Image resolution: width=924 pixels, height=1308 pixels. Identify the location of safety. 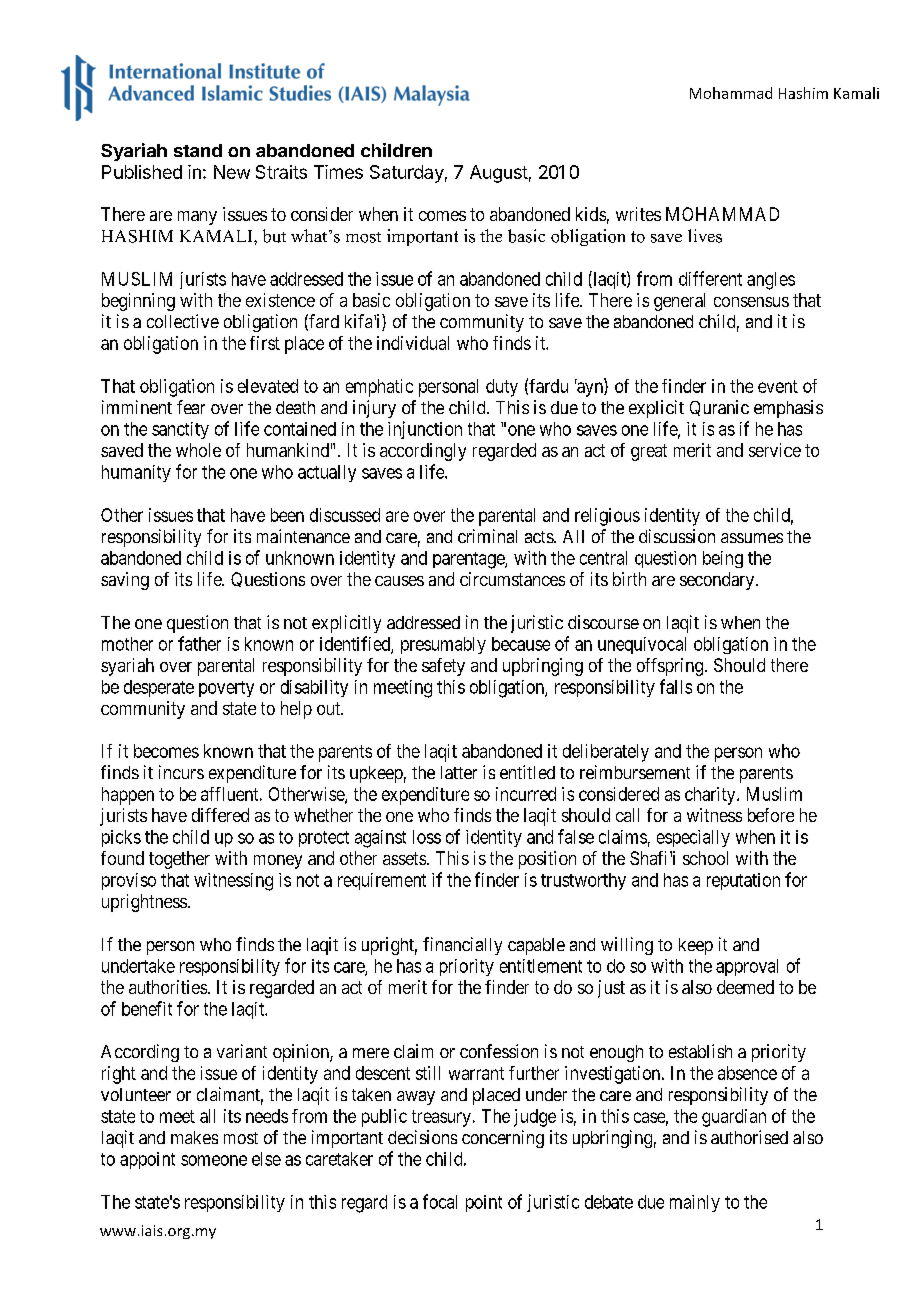
(443, 667).
